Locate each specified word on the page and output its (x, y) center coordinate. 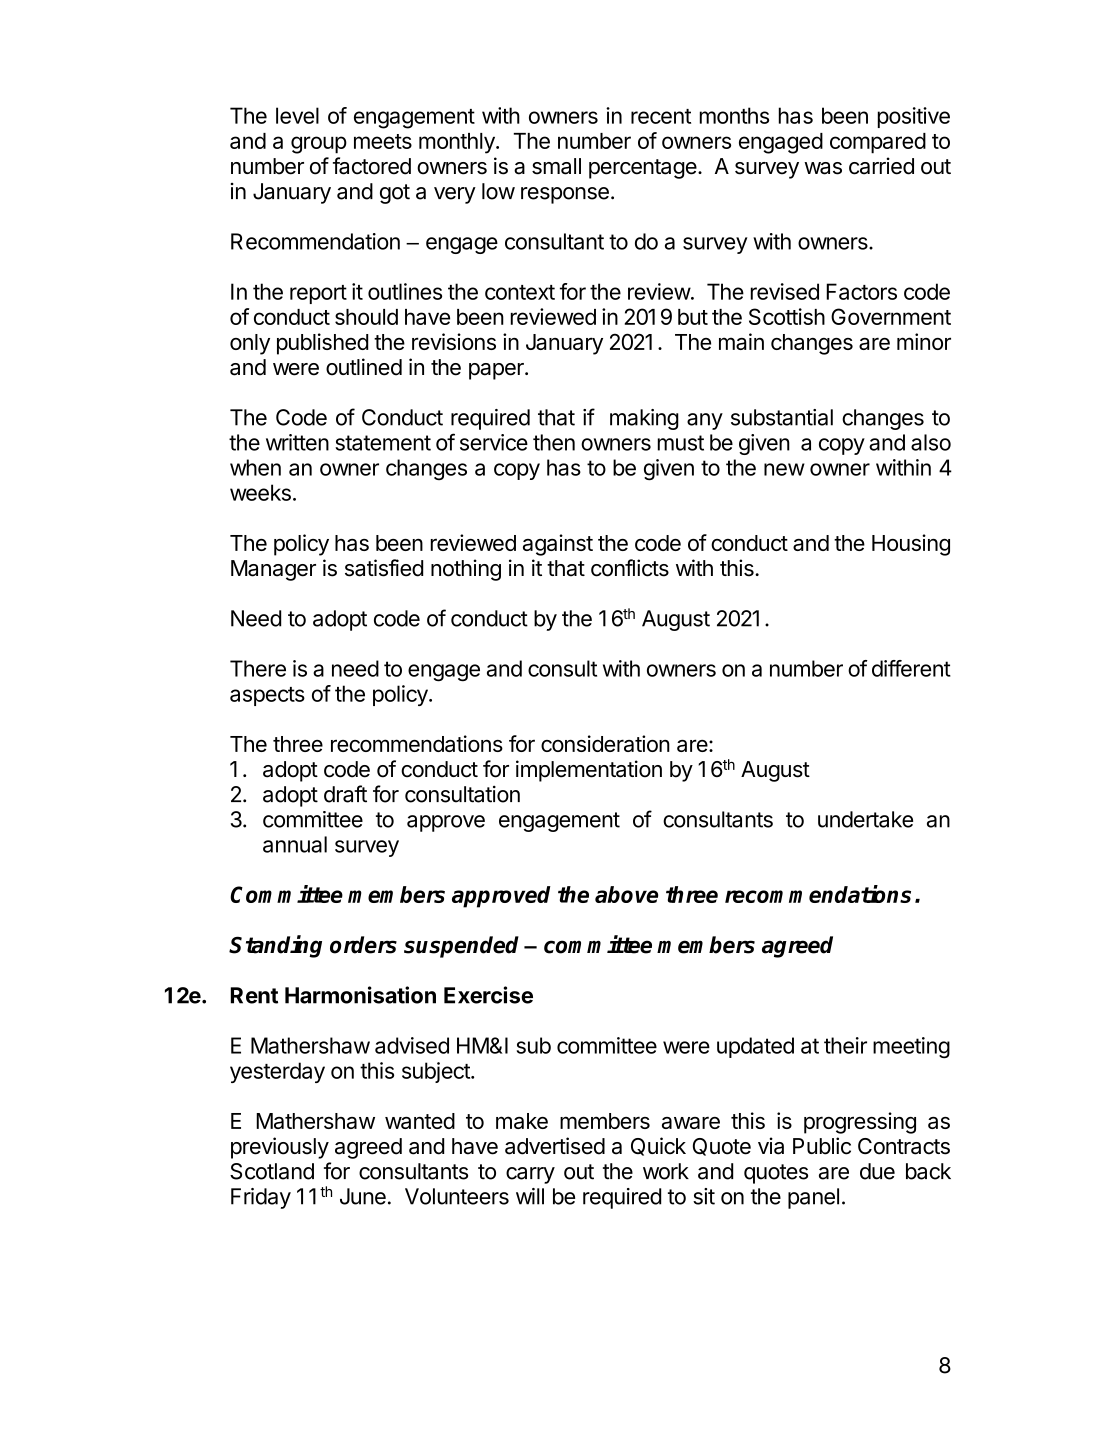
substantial (782, 417)
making (644, 419)
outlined (364, 367)
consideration (605, 743)
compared (878, 143)
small (556, 166)
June (363, 1196)
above (626, 894)
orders (363, 945)
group (319, 145)
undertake (865, 819)
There (258, 668)
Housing (911, 545)
